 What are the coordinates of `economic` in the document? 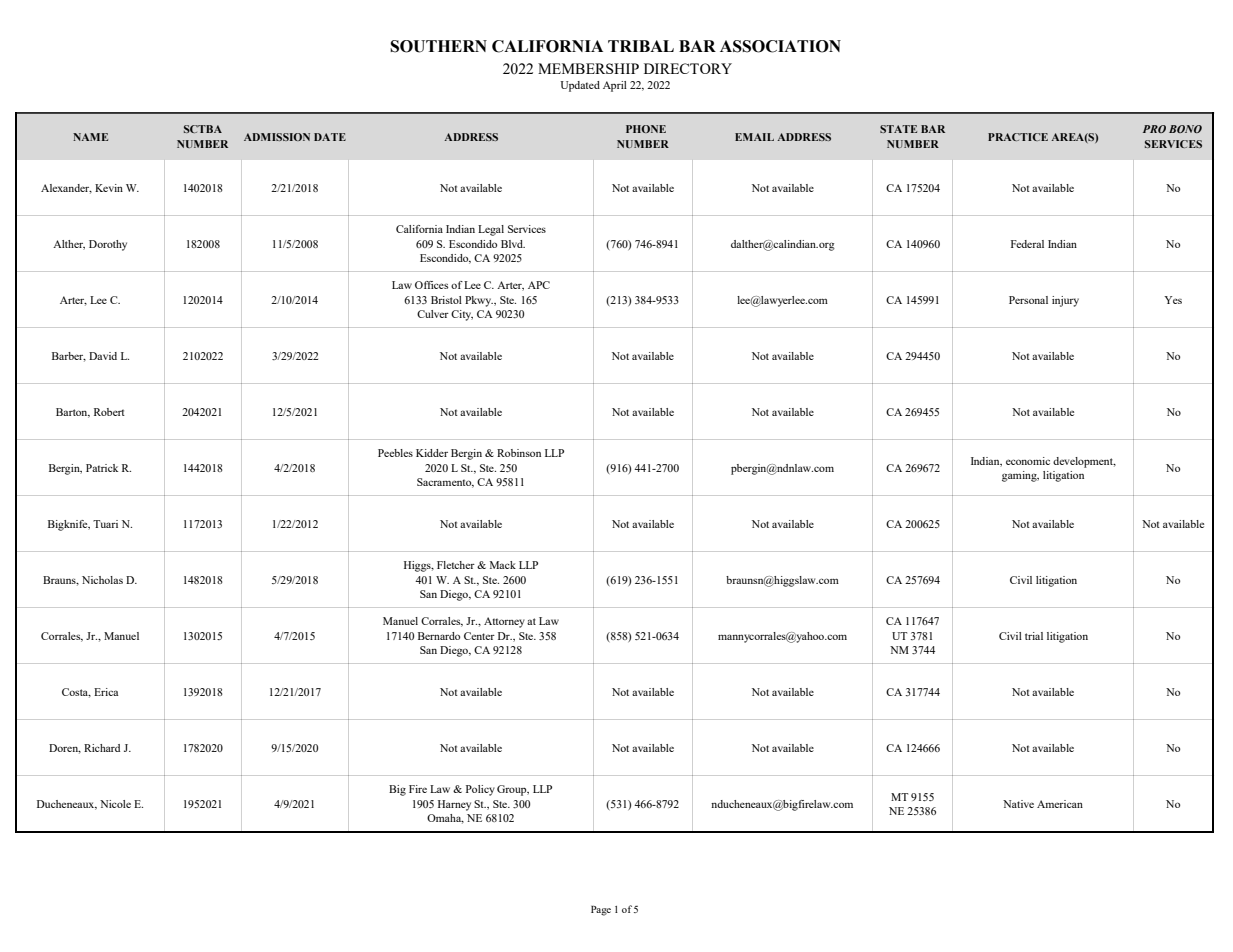 It's located at (1028, 461).
